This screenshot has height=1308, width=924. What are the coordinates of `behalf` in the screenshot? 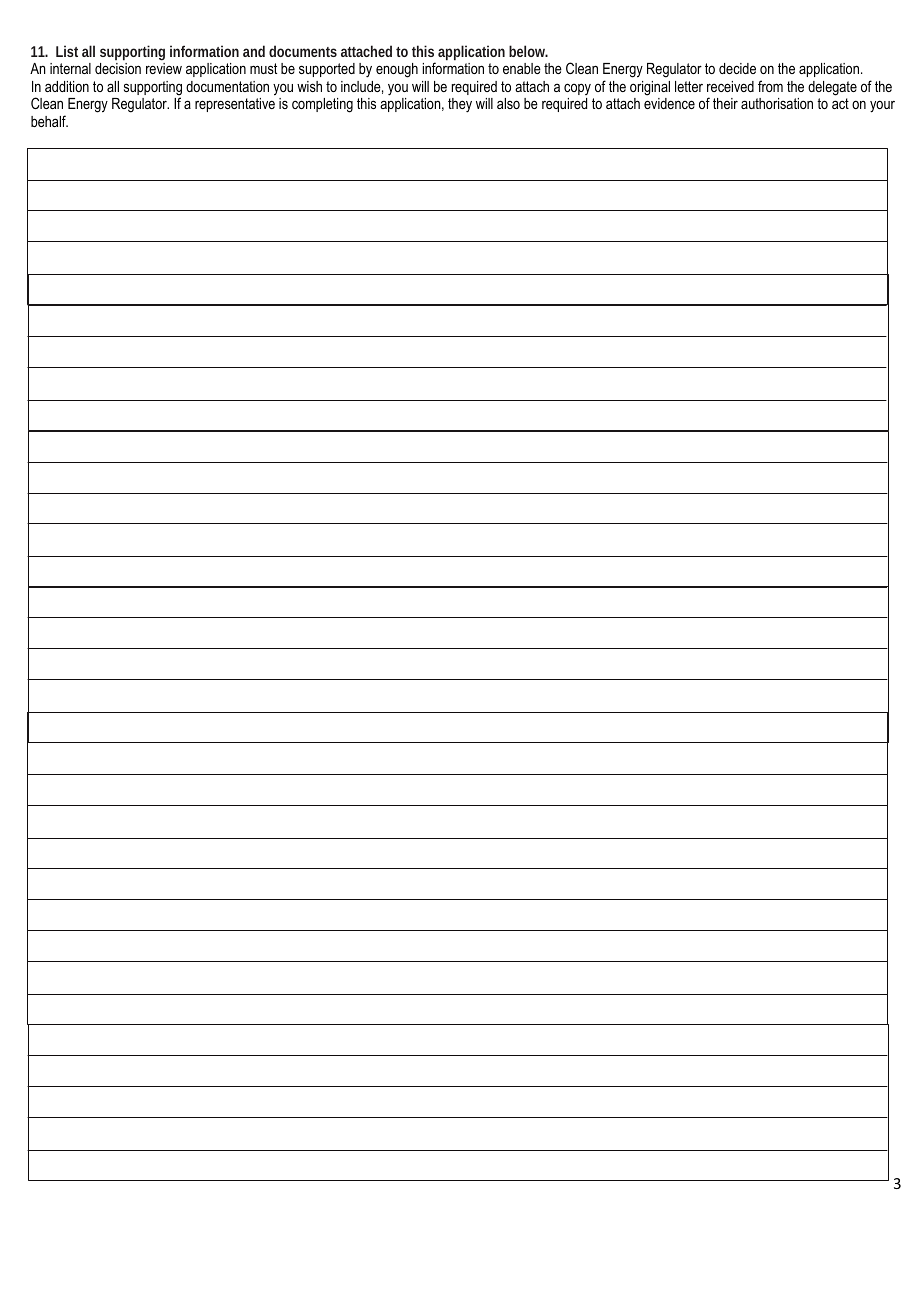 It's located at (49, 121).
